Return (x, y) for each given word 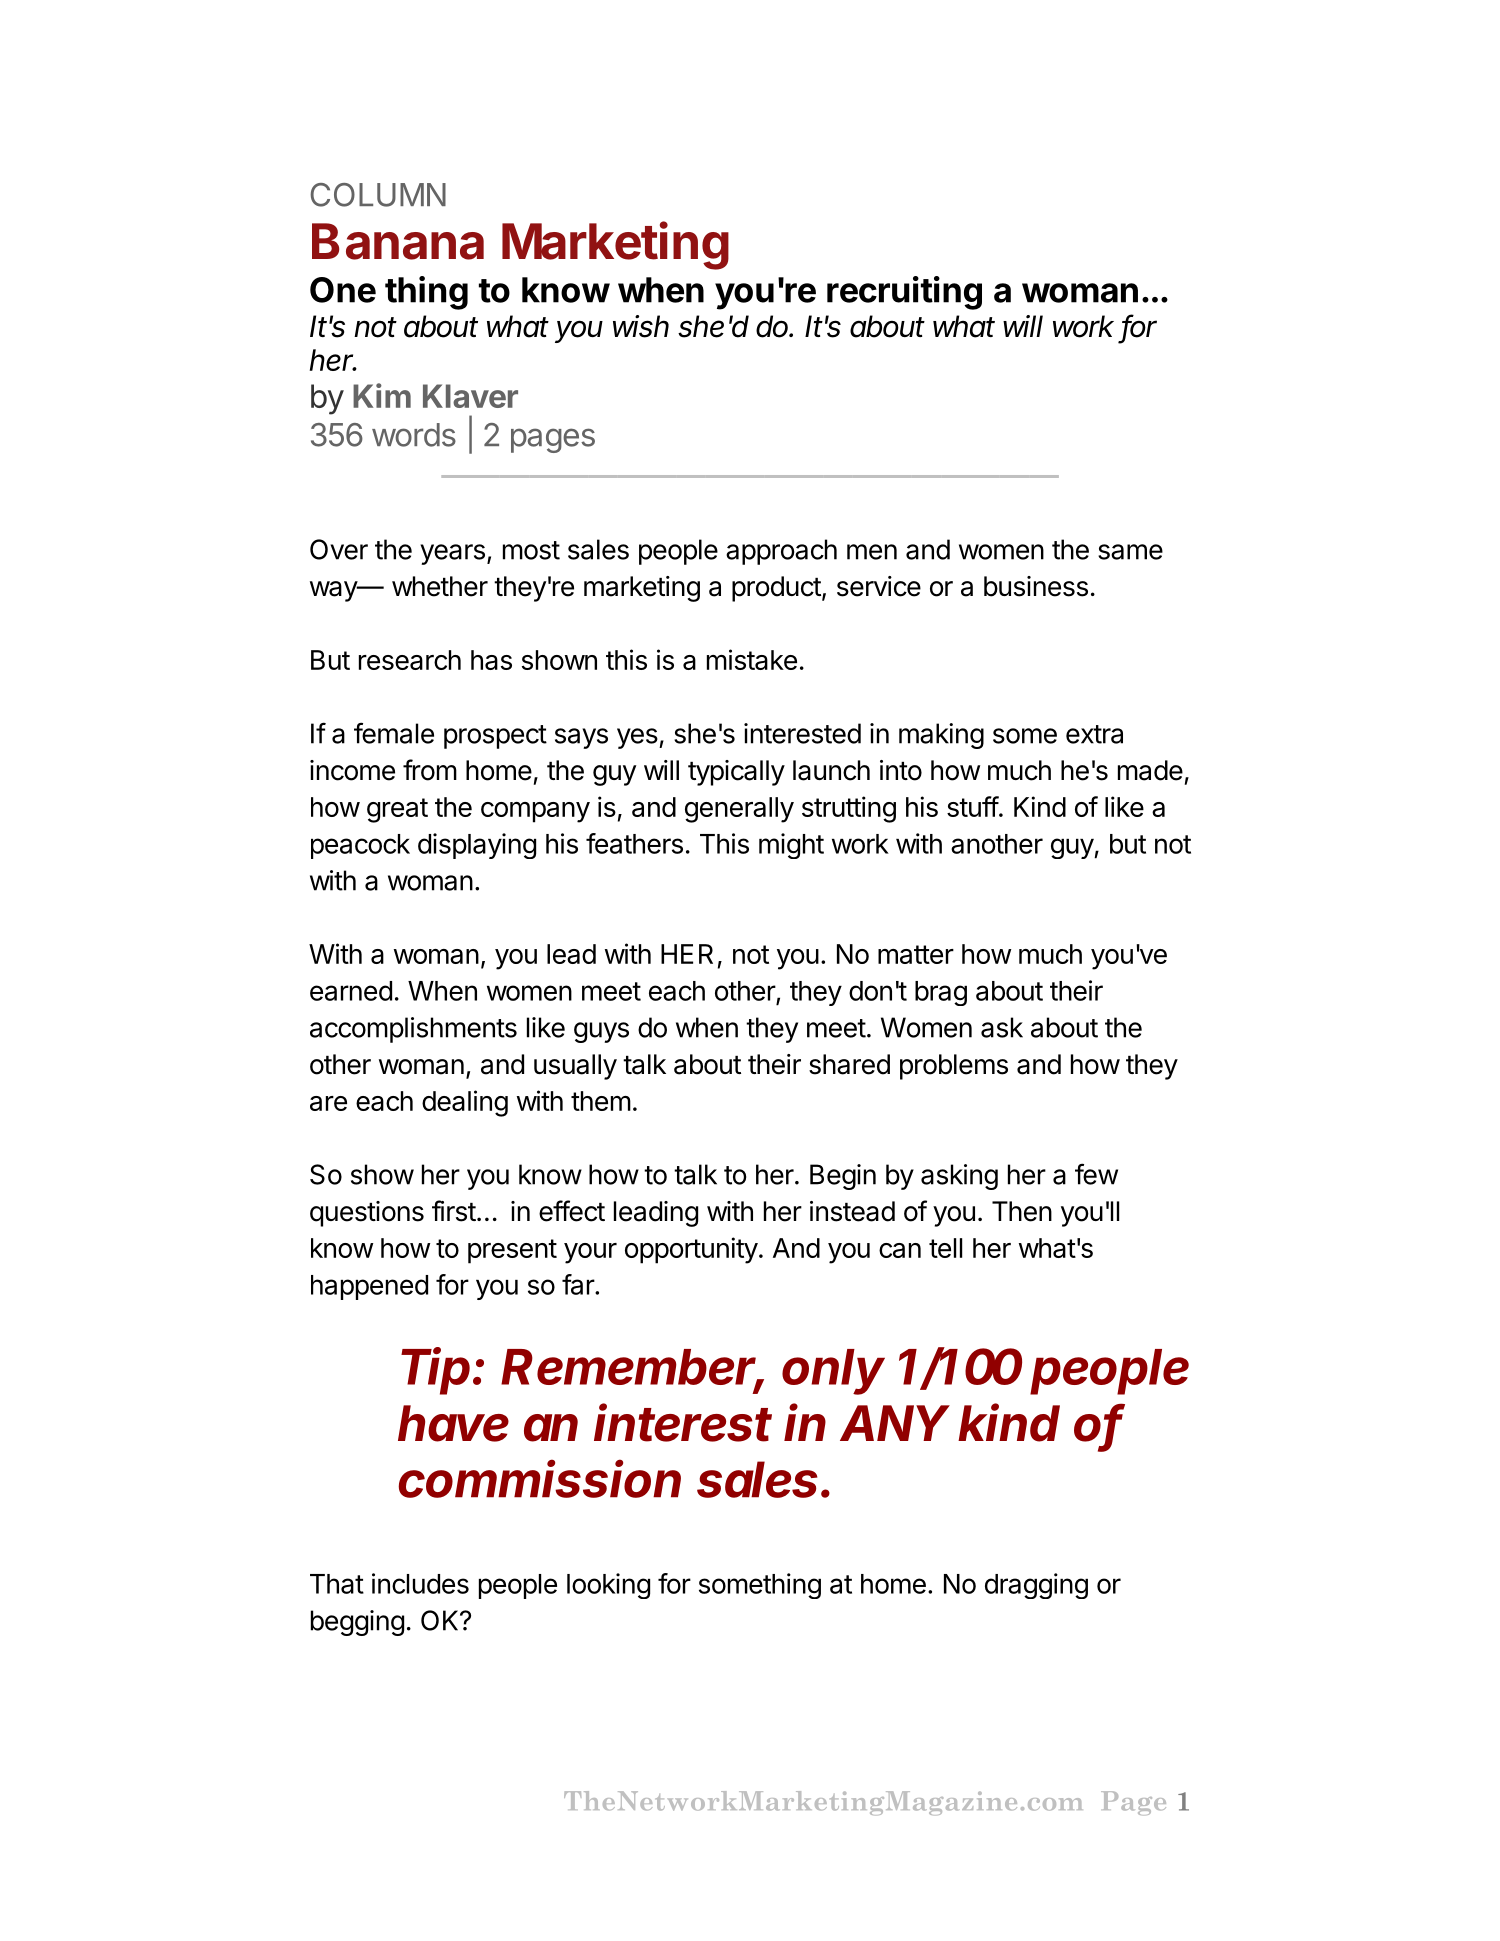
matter (916, 954)
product (776, 589)
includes (420, 1583)
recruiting (904, 293)
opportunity (691, 1250)
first (454, 1211)
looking (608, 1586)
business (1036, 586)
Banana (398, 241)
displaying (477, 846)
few (1096, 1174)
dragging (1036, 1586)
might (791, 846)
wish (641, 326)
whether (440, 586)
